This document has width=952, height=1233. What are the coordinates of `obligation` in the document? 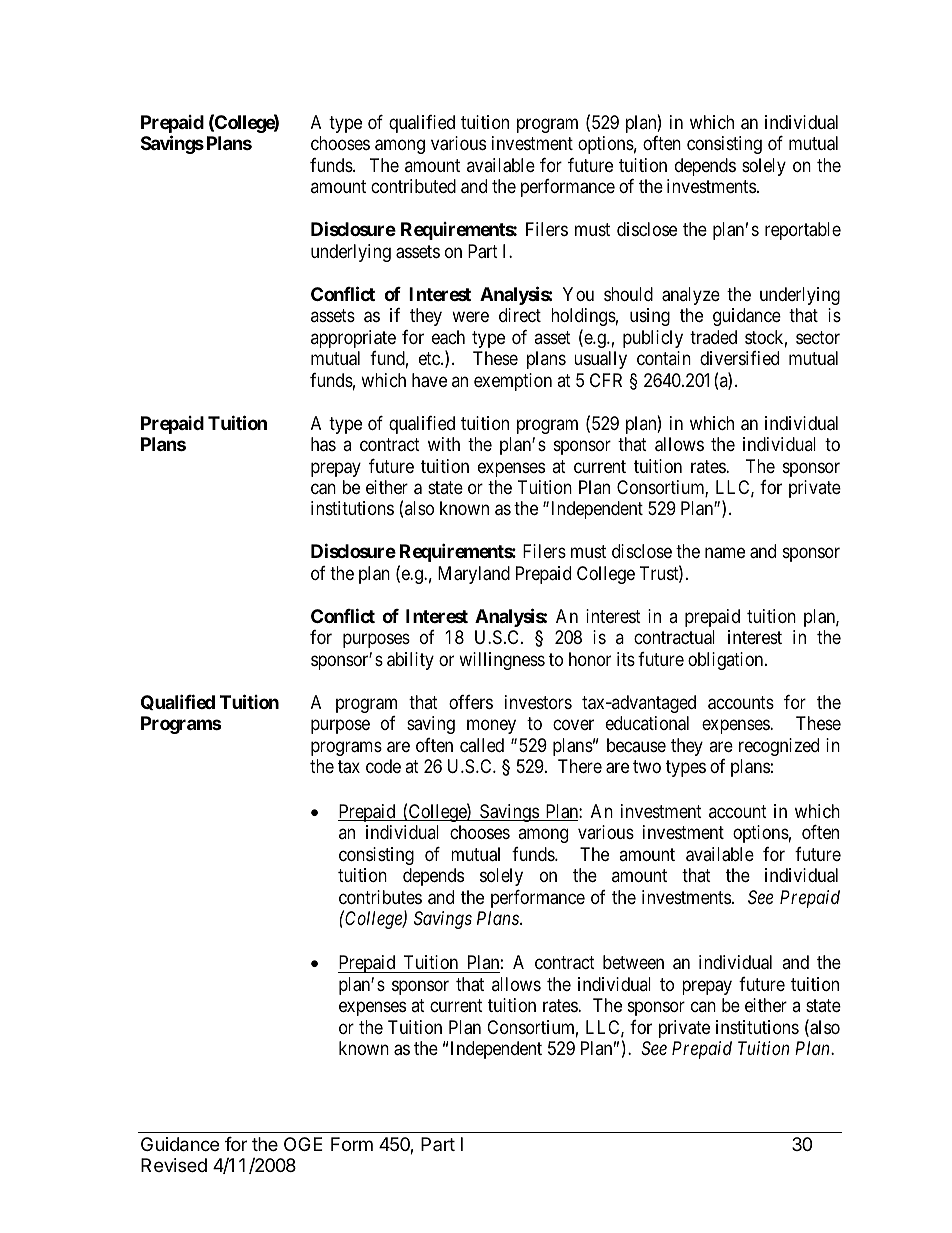 It's located at (727, 661).
